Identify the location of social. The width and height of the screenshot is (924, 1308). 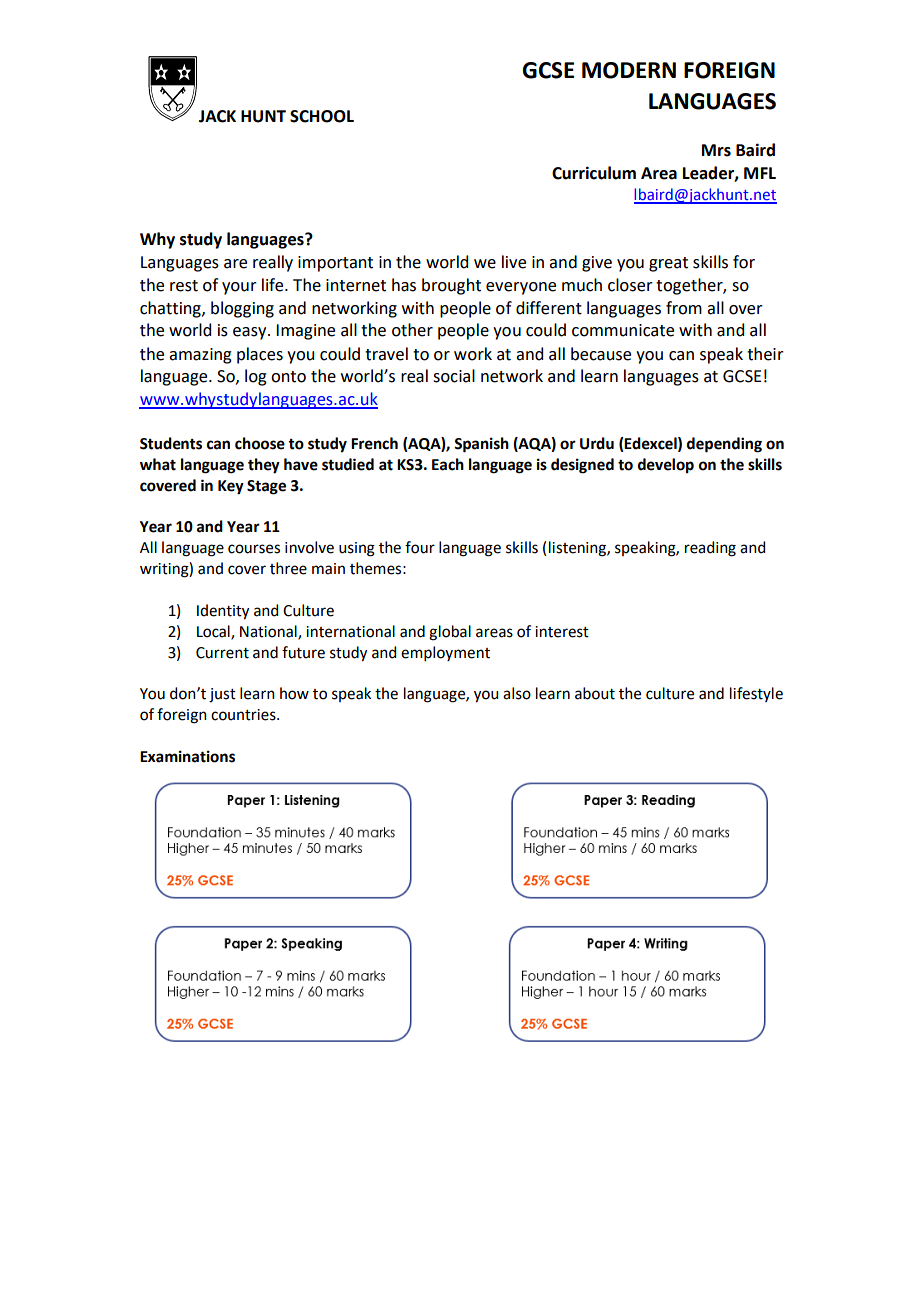
(454, 376).
